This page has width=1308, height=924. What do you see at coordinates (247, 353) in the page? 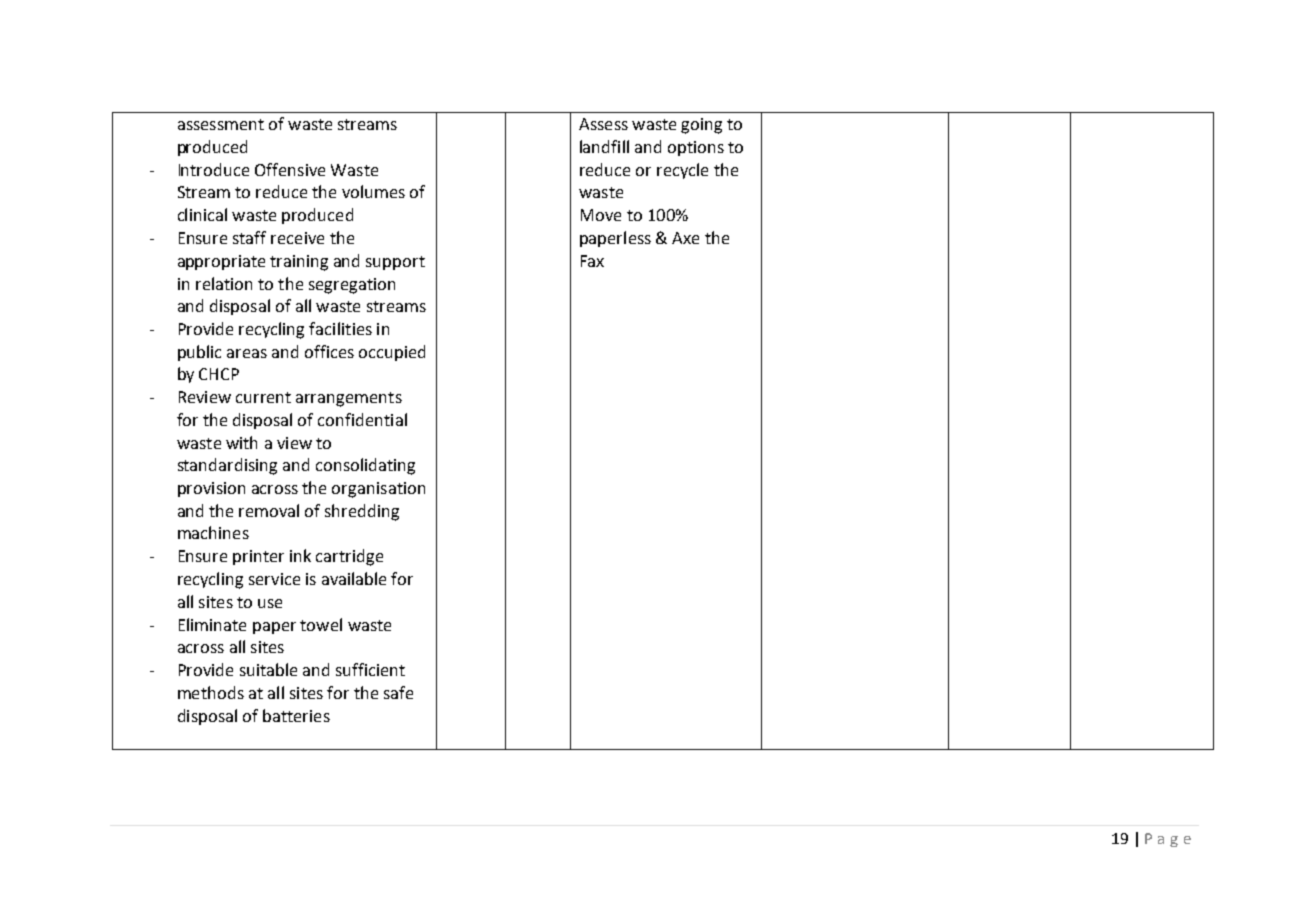
I see `areas` at bounding box center [247, 353].
